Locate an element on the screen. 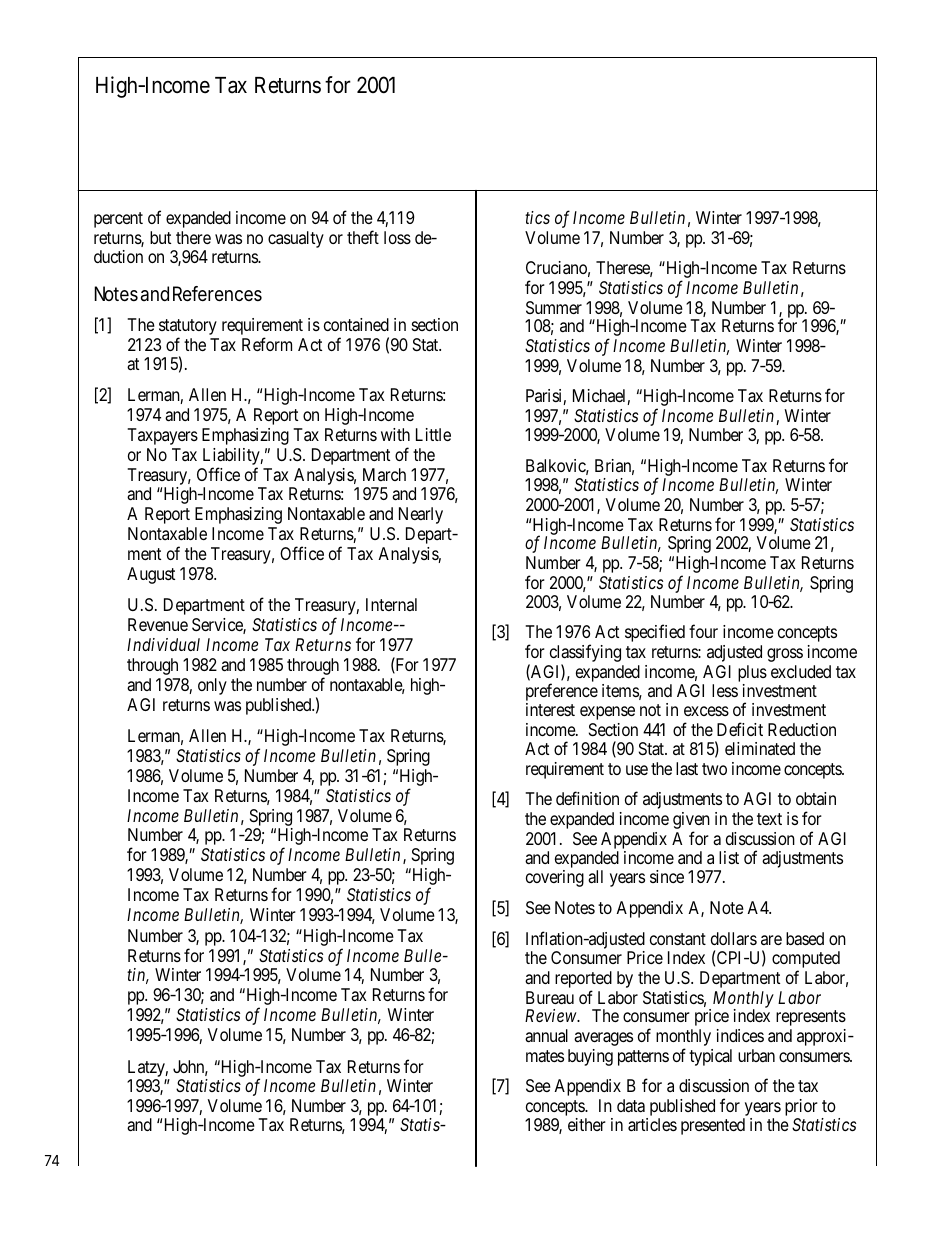 This screenshot has height=1233, width=952. loss is located at coordinates (397, 237).
